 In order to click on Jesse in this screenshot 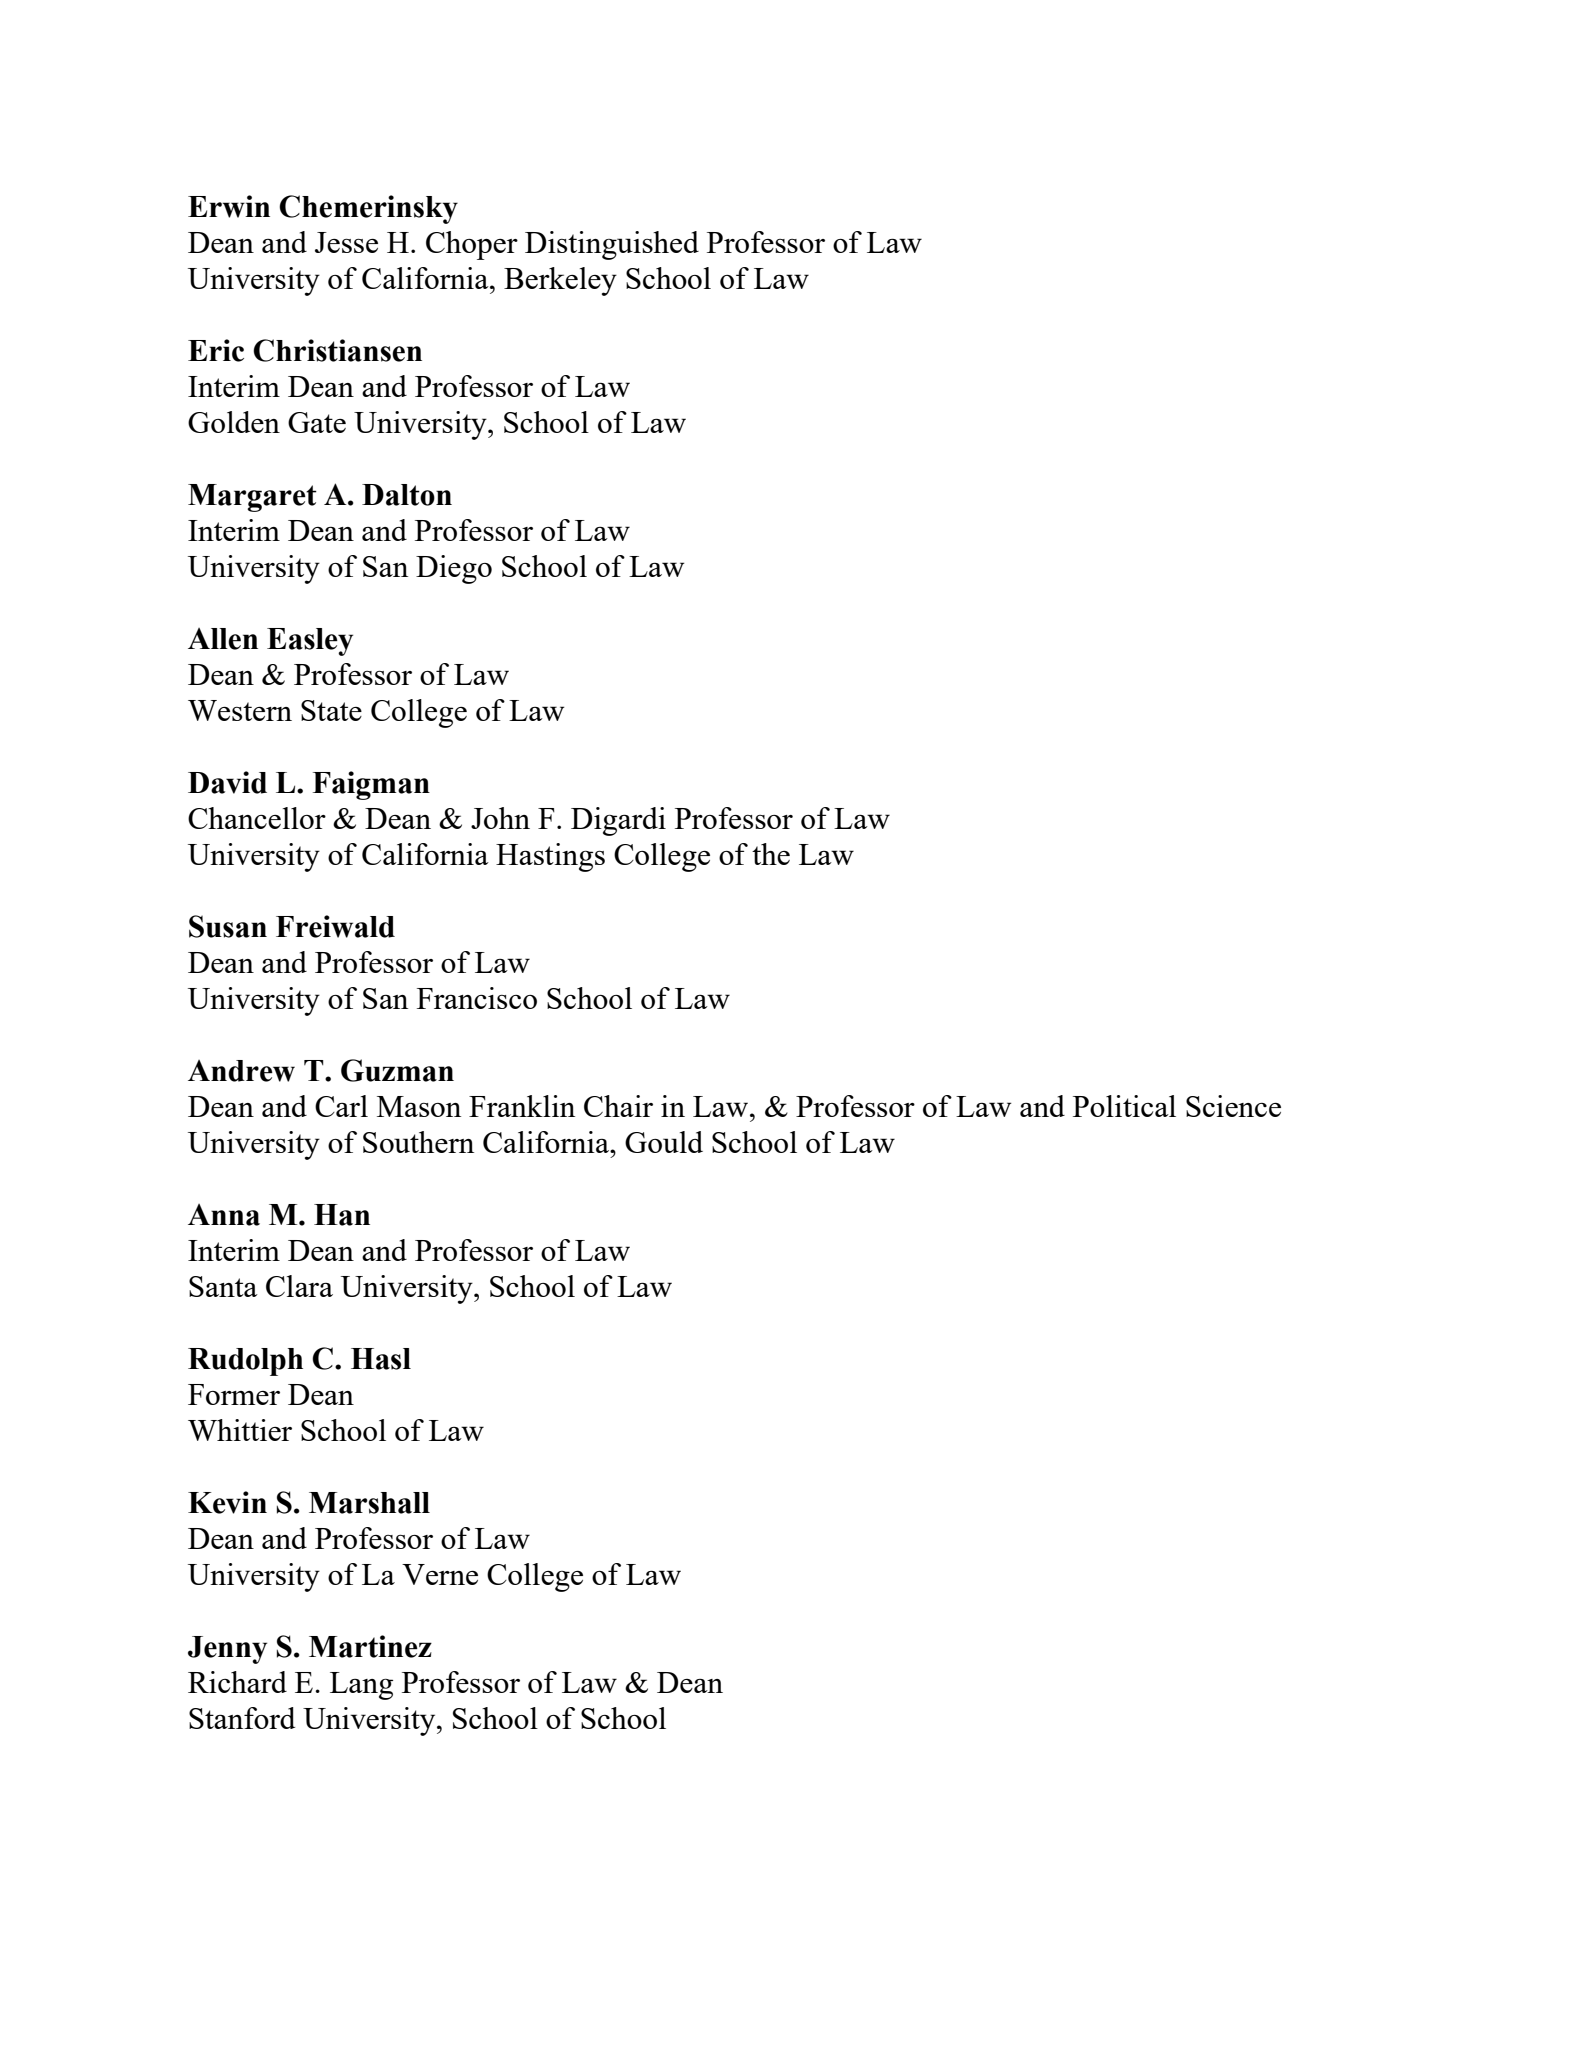, I will do `click(346, 242)`.
